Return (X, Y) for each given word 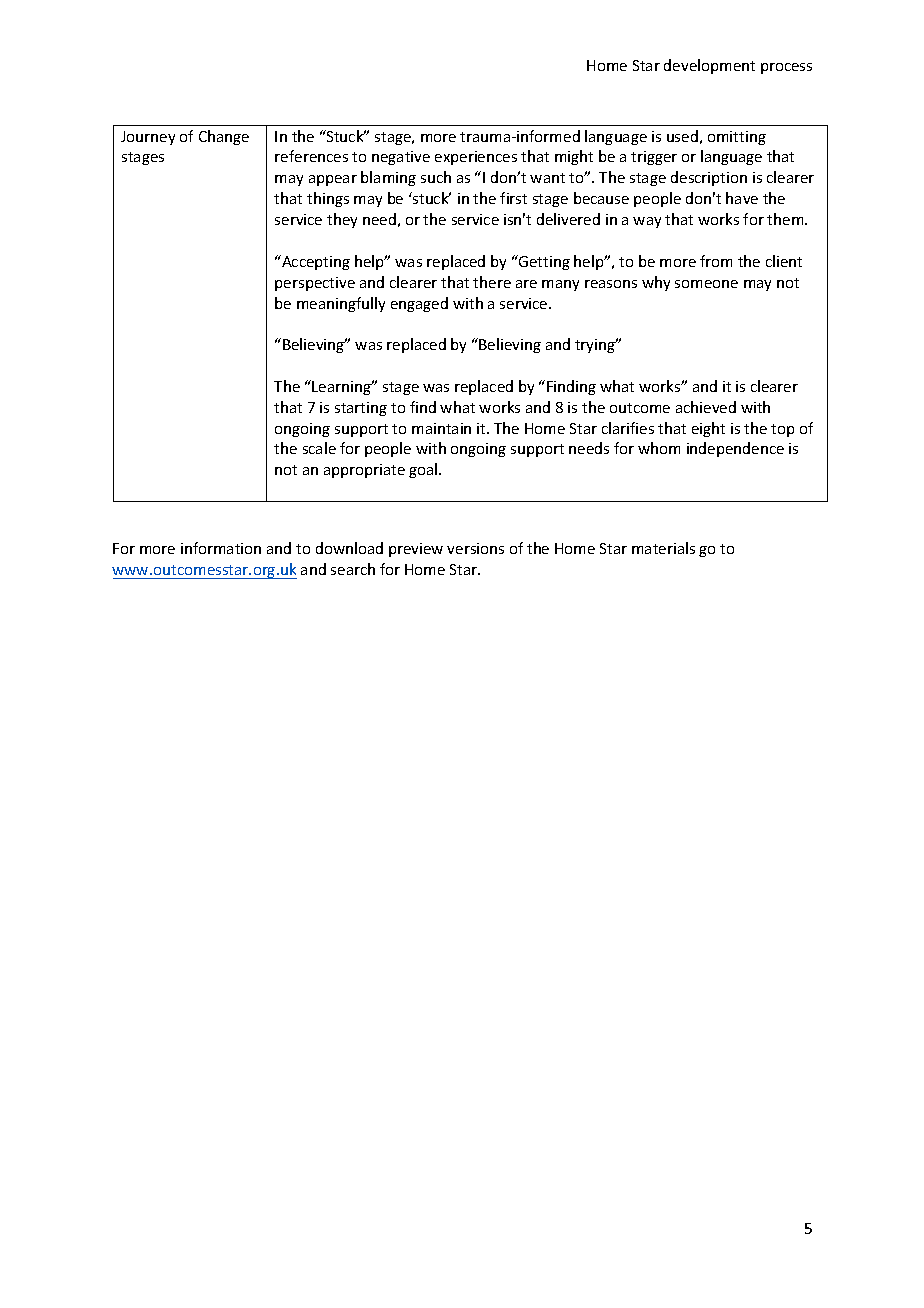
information (221, 548)
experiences (476, 158)
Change (224, 137)
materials (663, 548)
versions (475, 548)
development (709, 66)
